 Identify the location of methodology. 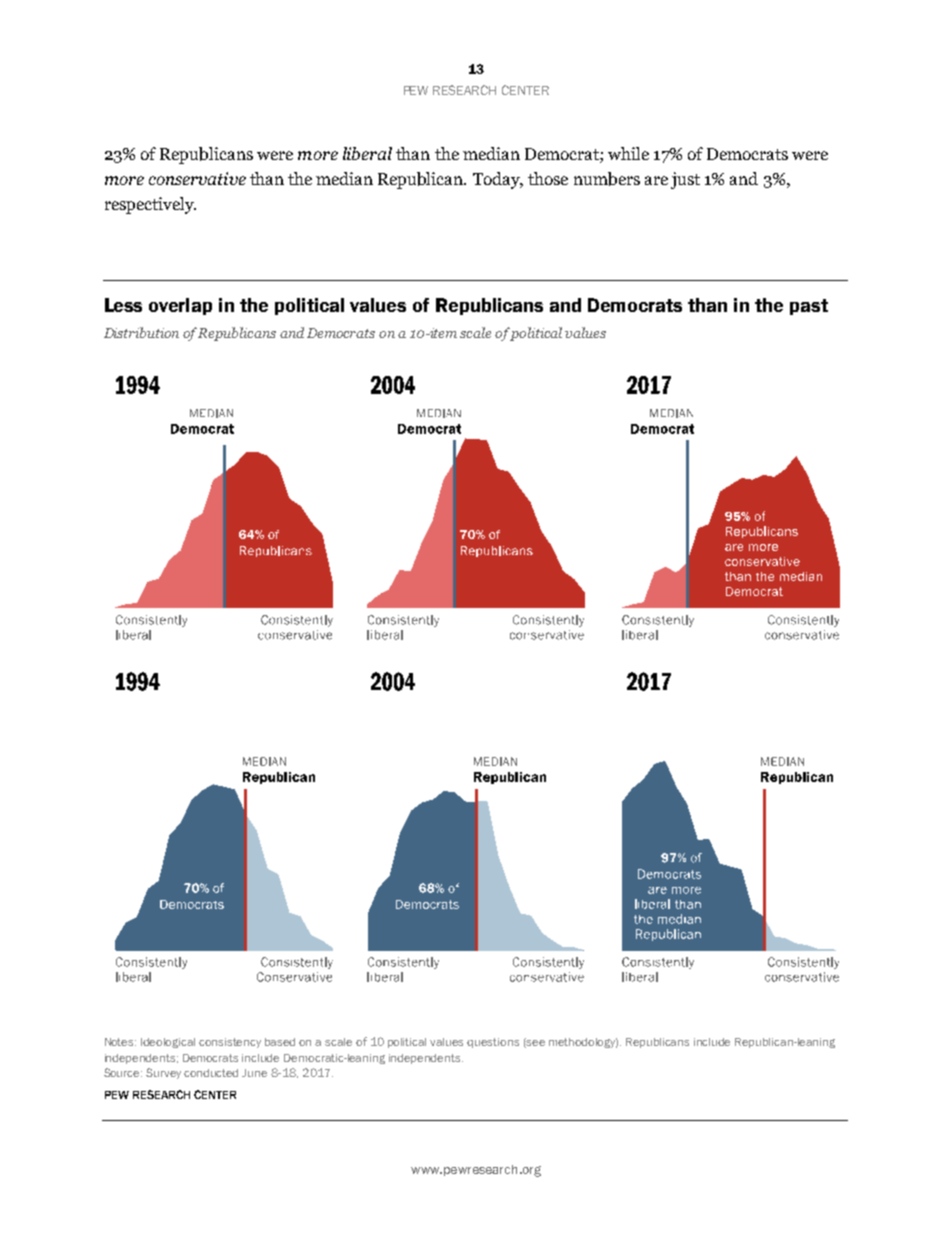
(583, 1043).
